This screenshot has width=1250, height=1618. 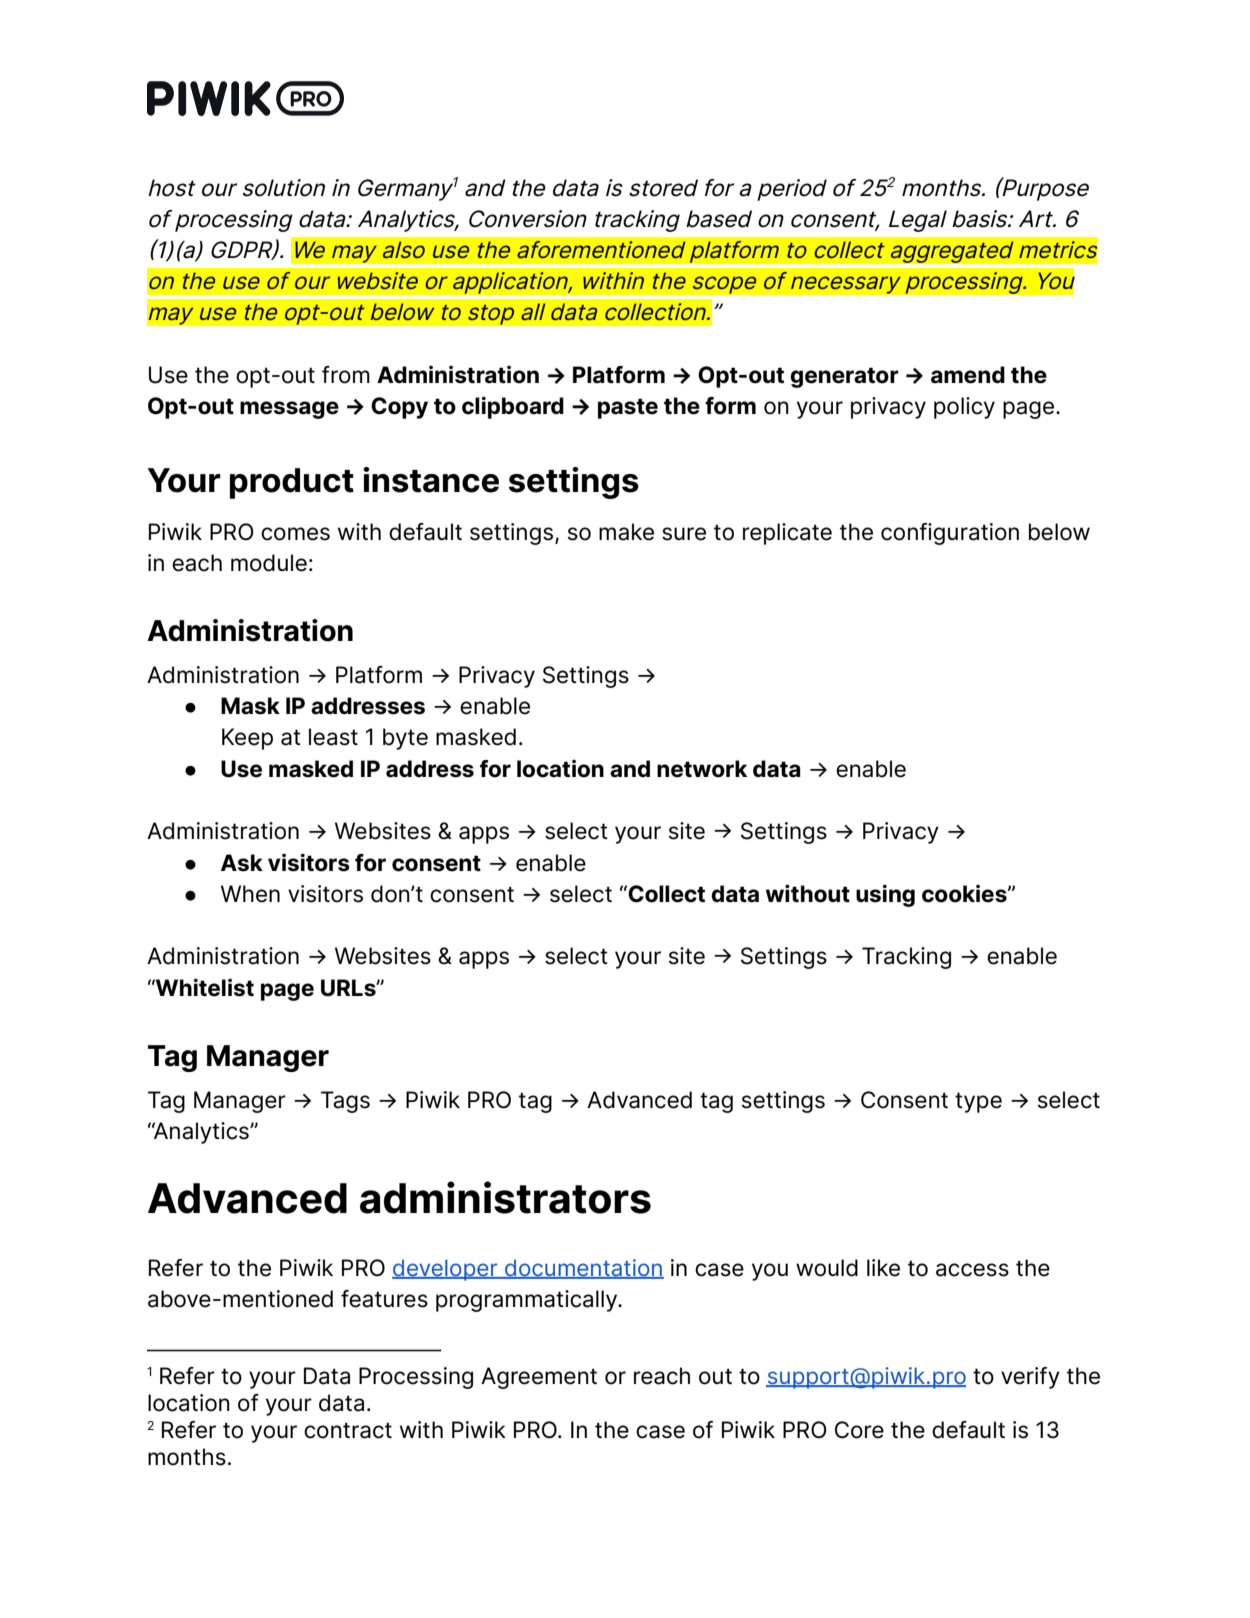 What do you see at coordinates (702, 769) in the screenshot?
I see `network` at bounding box center [702, 769].
